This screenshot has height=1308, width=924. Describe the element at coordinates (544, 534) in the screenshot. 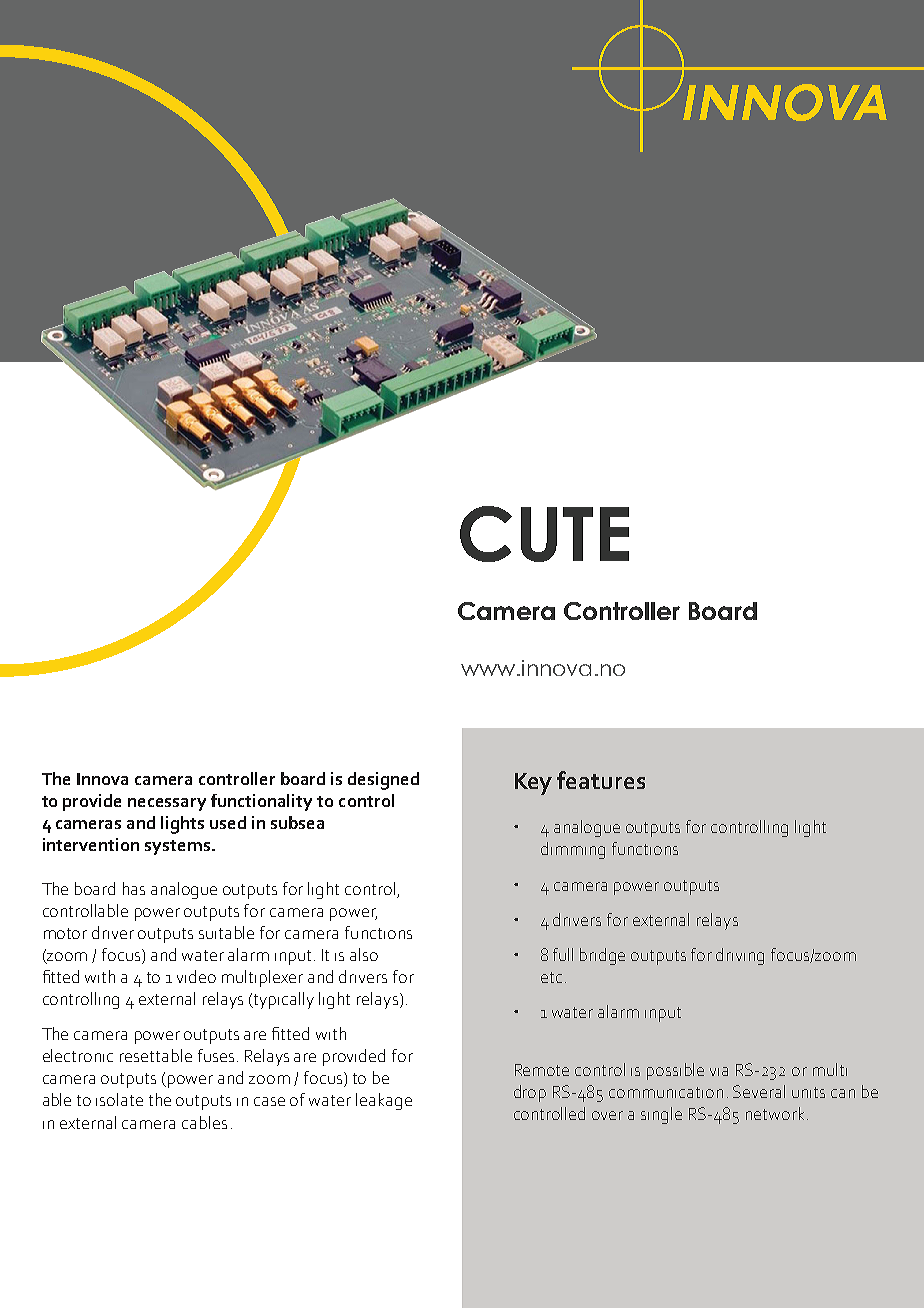

I see `CUTE` at that location.
